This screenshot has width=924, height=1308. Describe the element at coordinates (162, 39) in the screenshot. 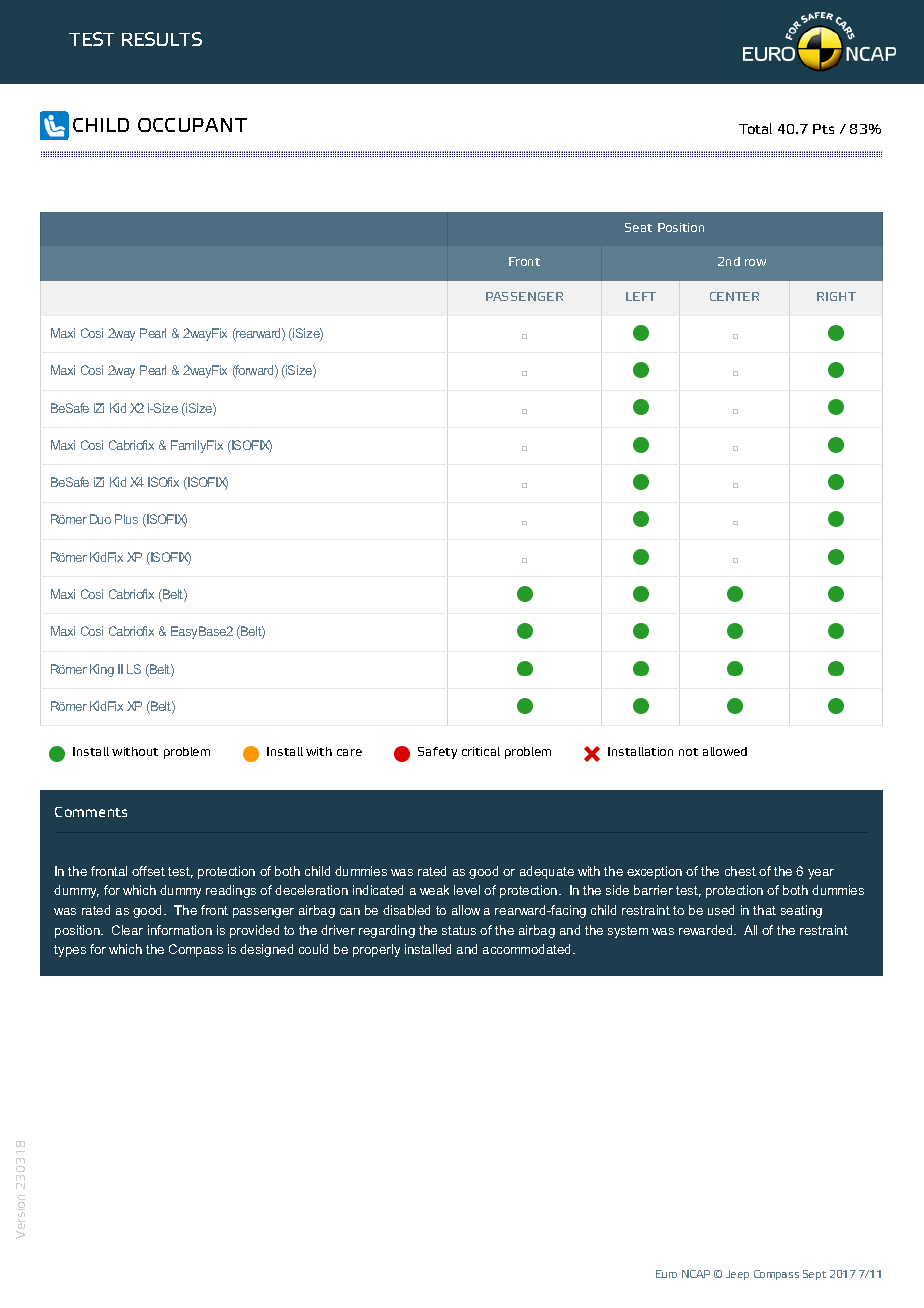

I see `RESULTS` at that location.
